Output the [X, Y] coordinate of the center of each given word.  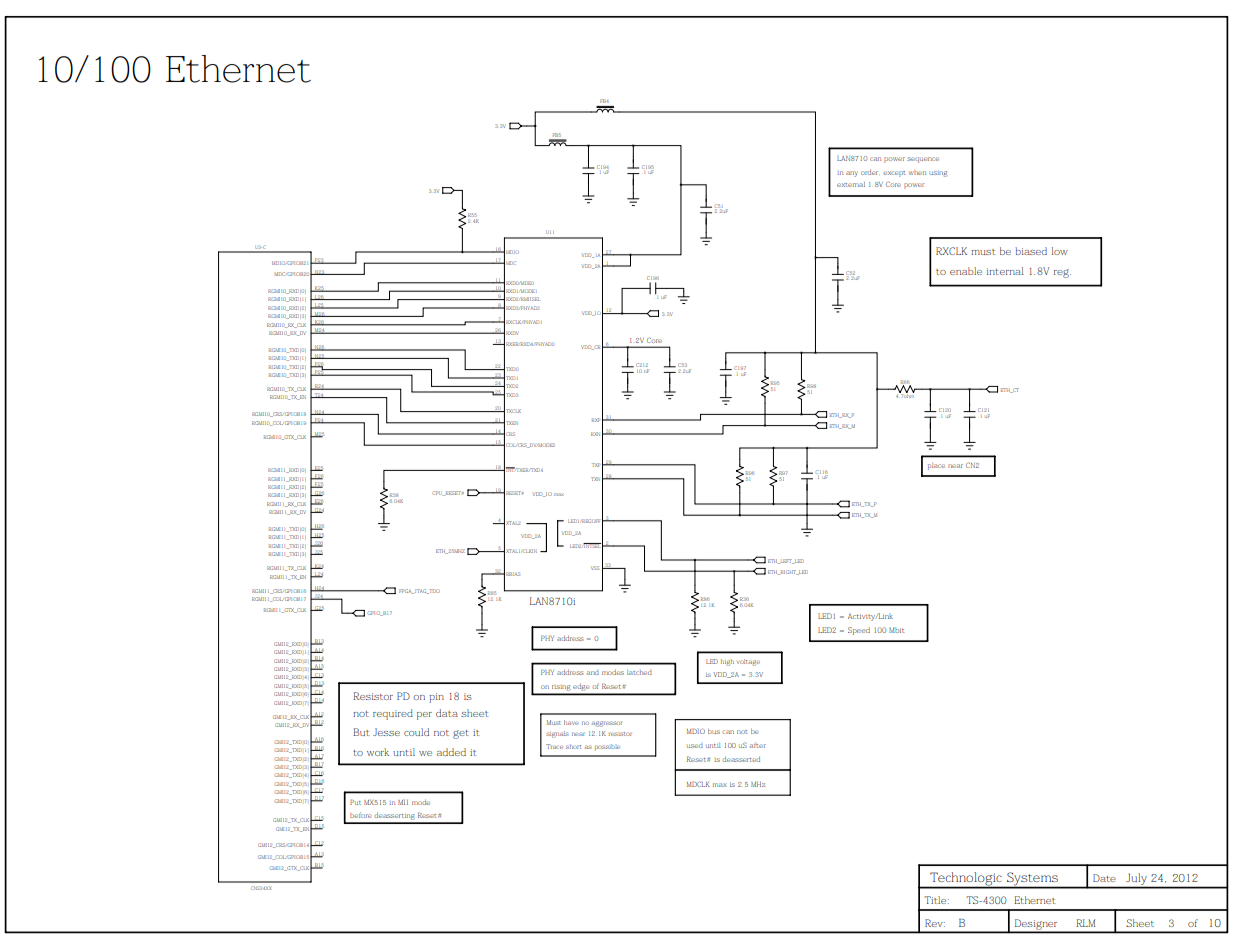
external [851, 184]
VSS [595, 568]
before [361, 815]
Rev [935, 923]
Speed [859, 631]
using [938, 174]
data [447, 713]
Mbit [896, 630]
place [936, 466]
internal [1005, 271]
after [758, 745]
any [852, 174]
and [593, 673]
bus [714, 731]
